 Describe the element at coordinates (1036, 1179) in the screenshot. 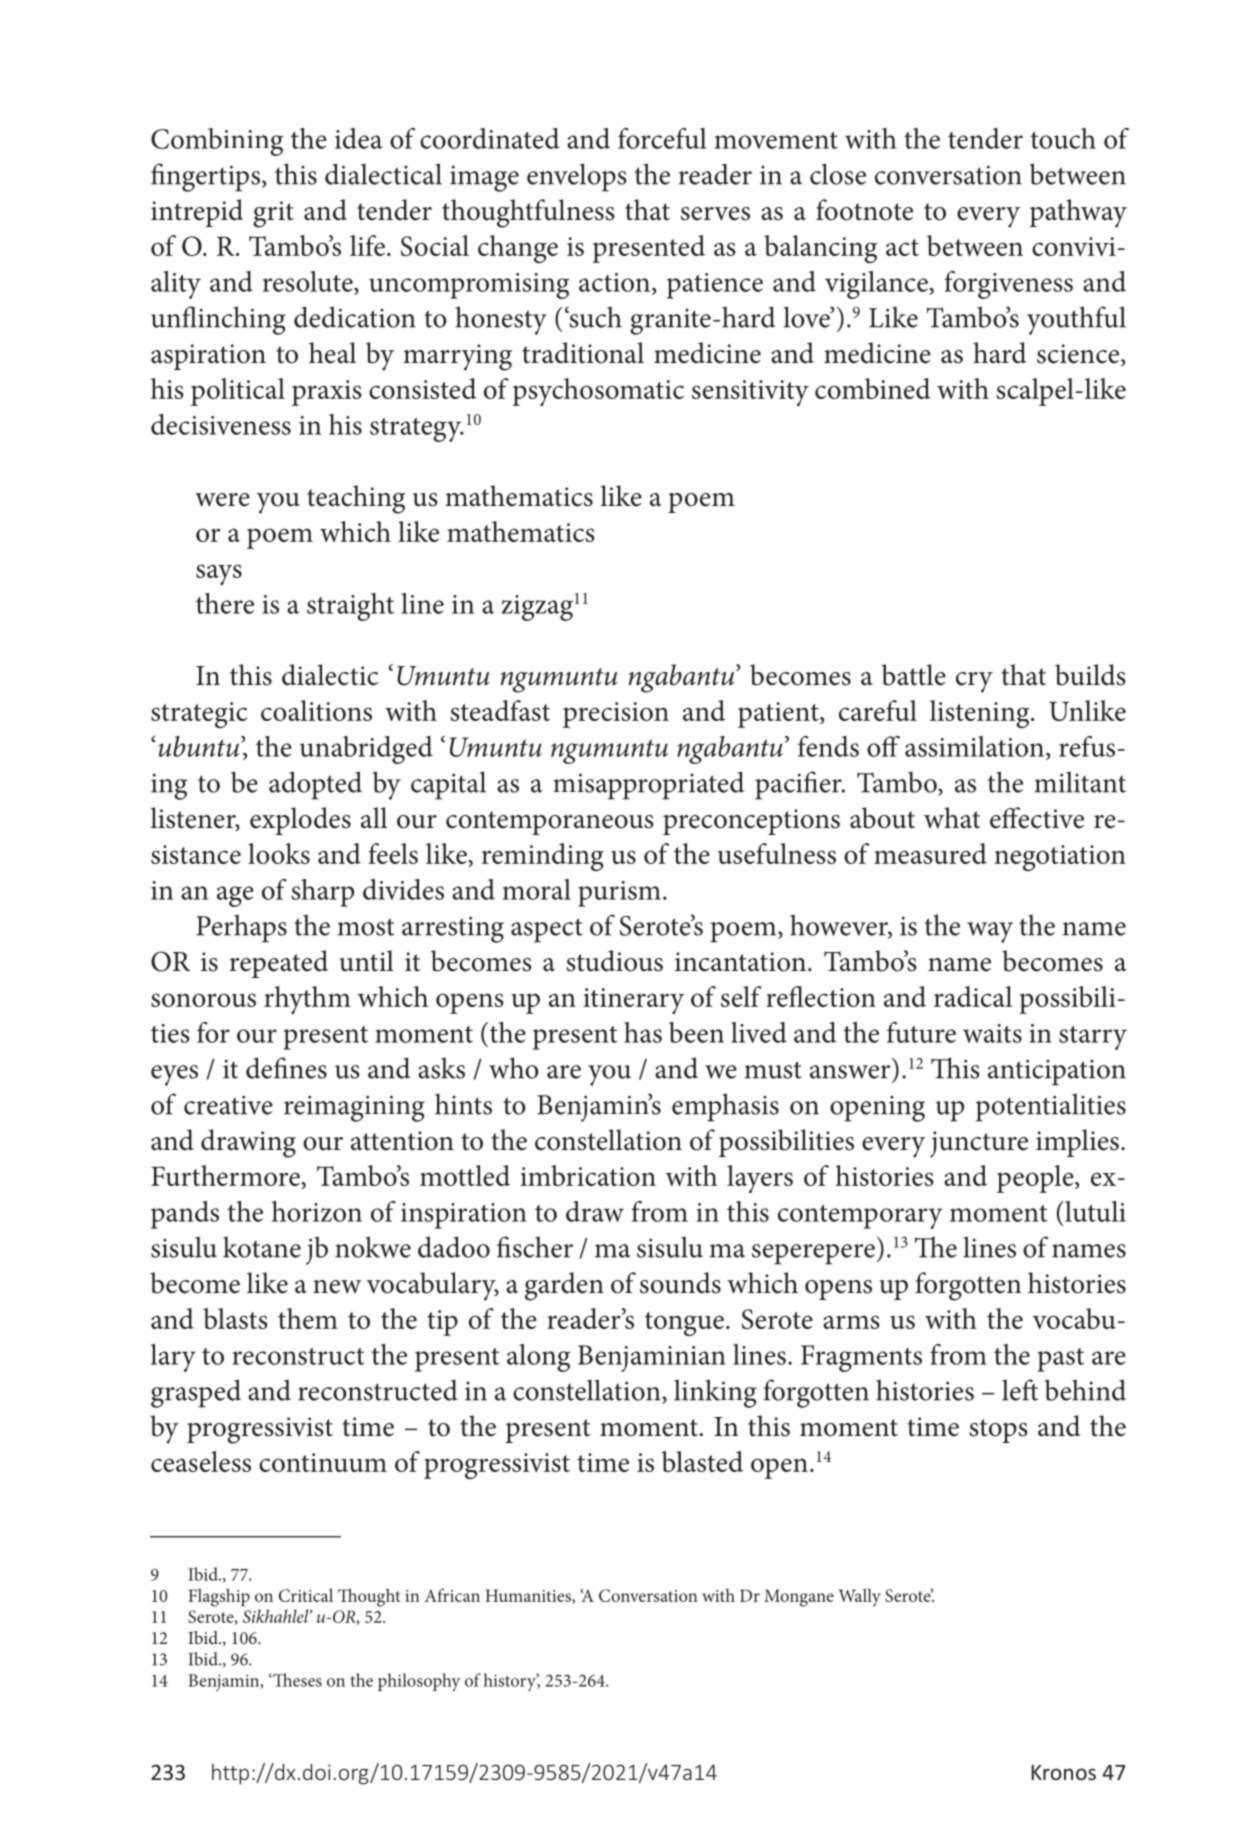

I see `people` at that location.
